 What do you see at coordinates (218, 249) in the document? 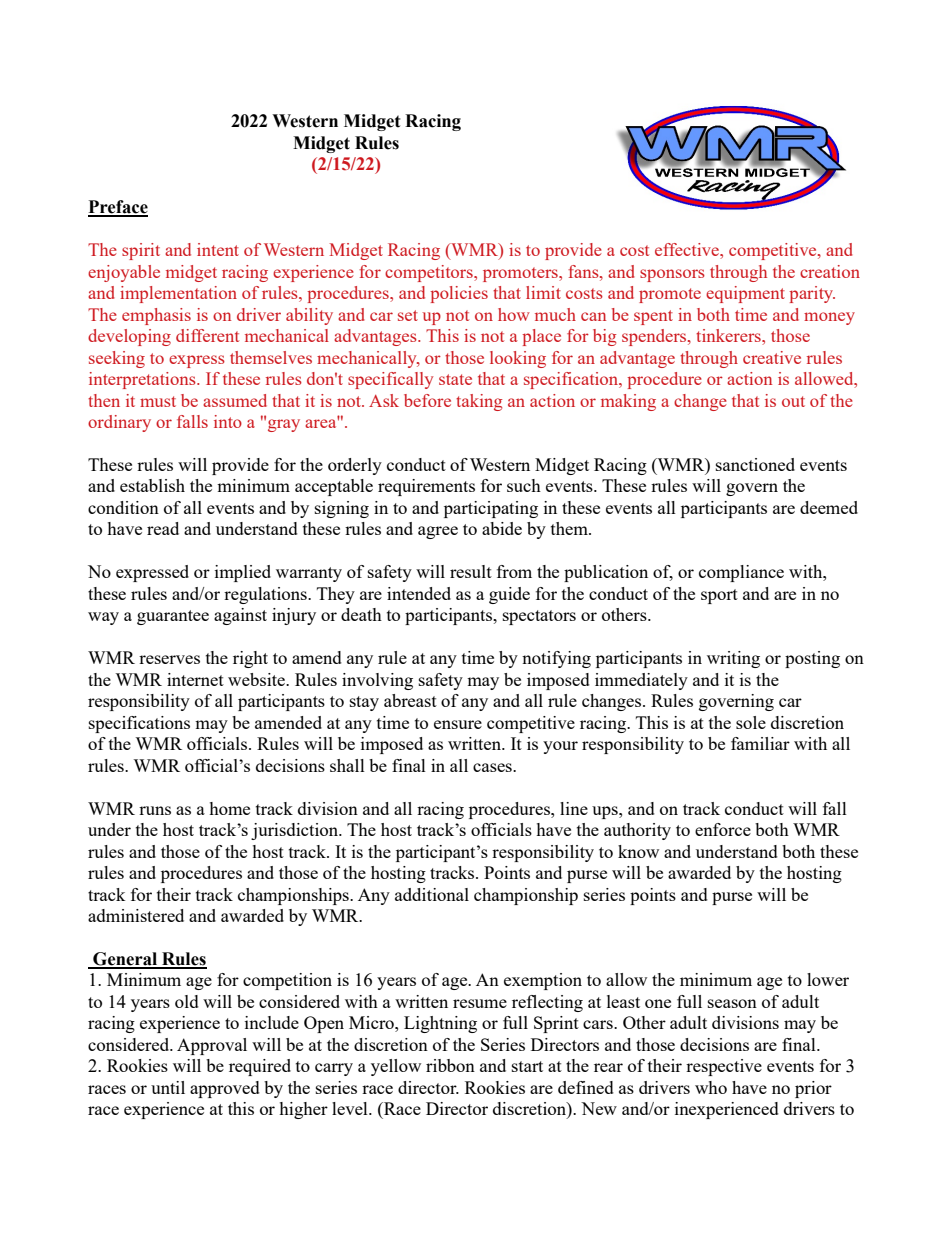
I see `intent` at bounding box center [218, 249].
